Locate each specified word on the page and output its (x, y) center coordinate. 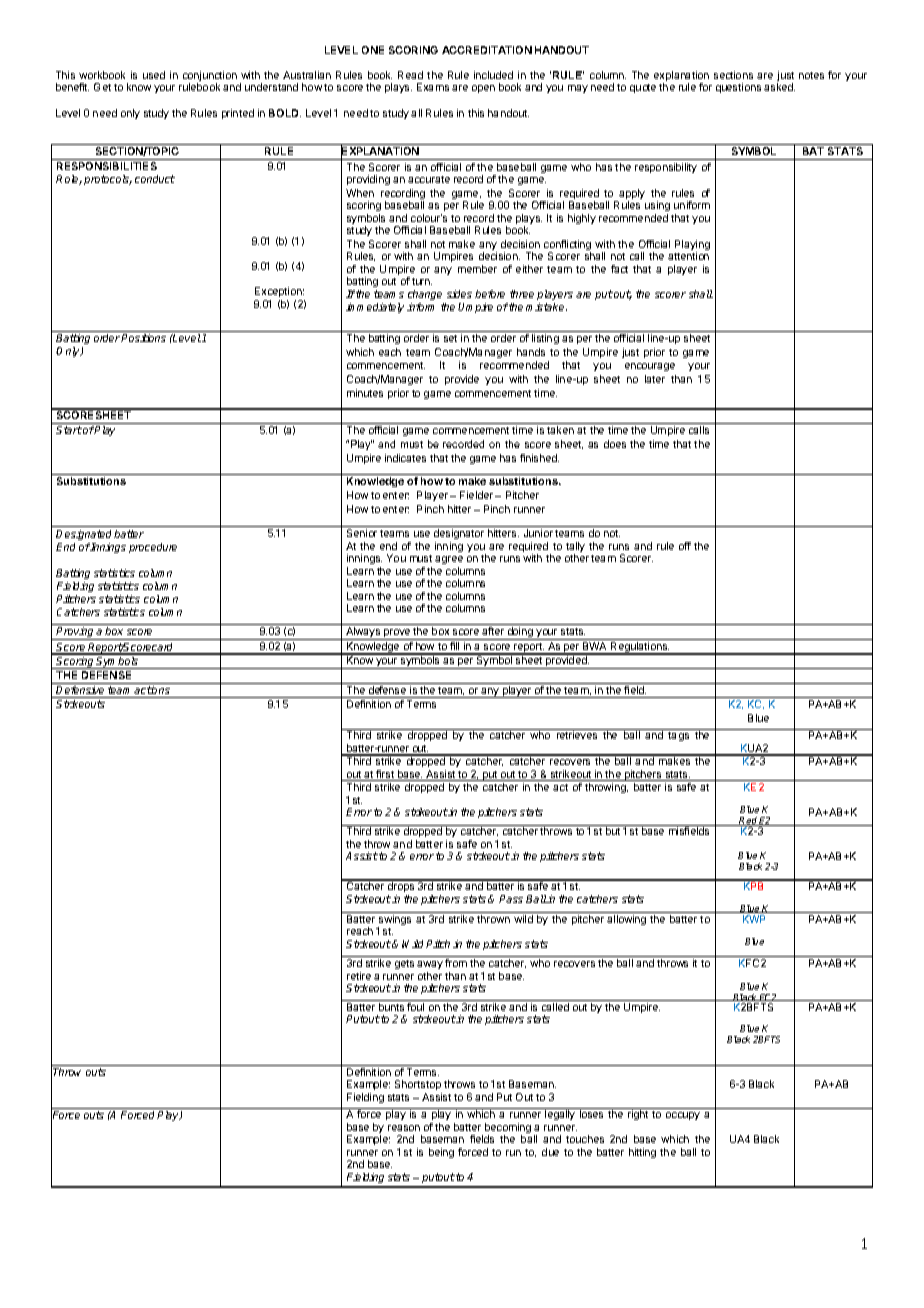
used (154, 75)
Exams (433, 87)
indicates (405, 458)
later (655, 379)
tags (678, 736)
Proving (75, 633)
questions (738, 88)
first (385, 775)
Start (69, 430)
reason (404, 1128)
